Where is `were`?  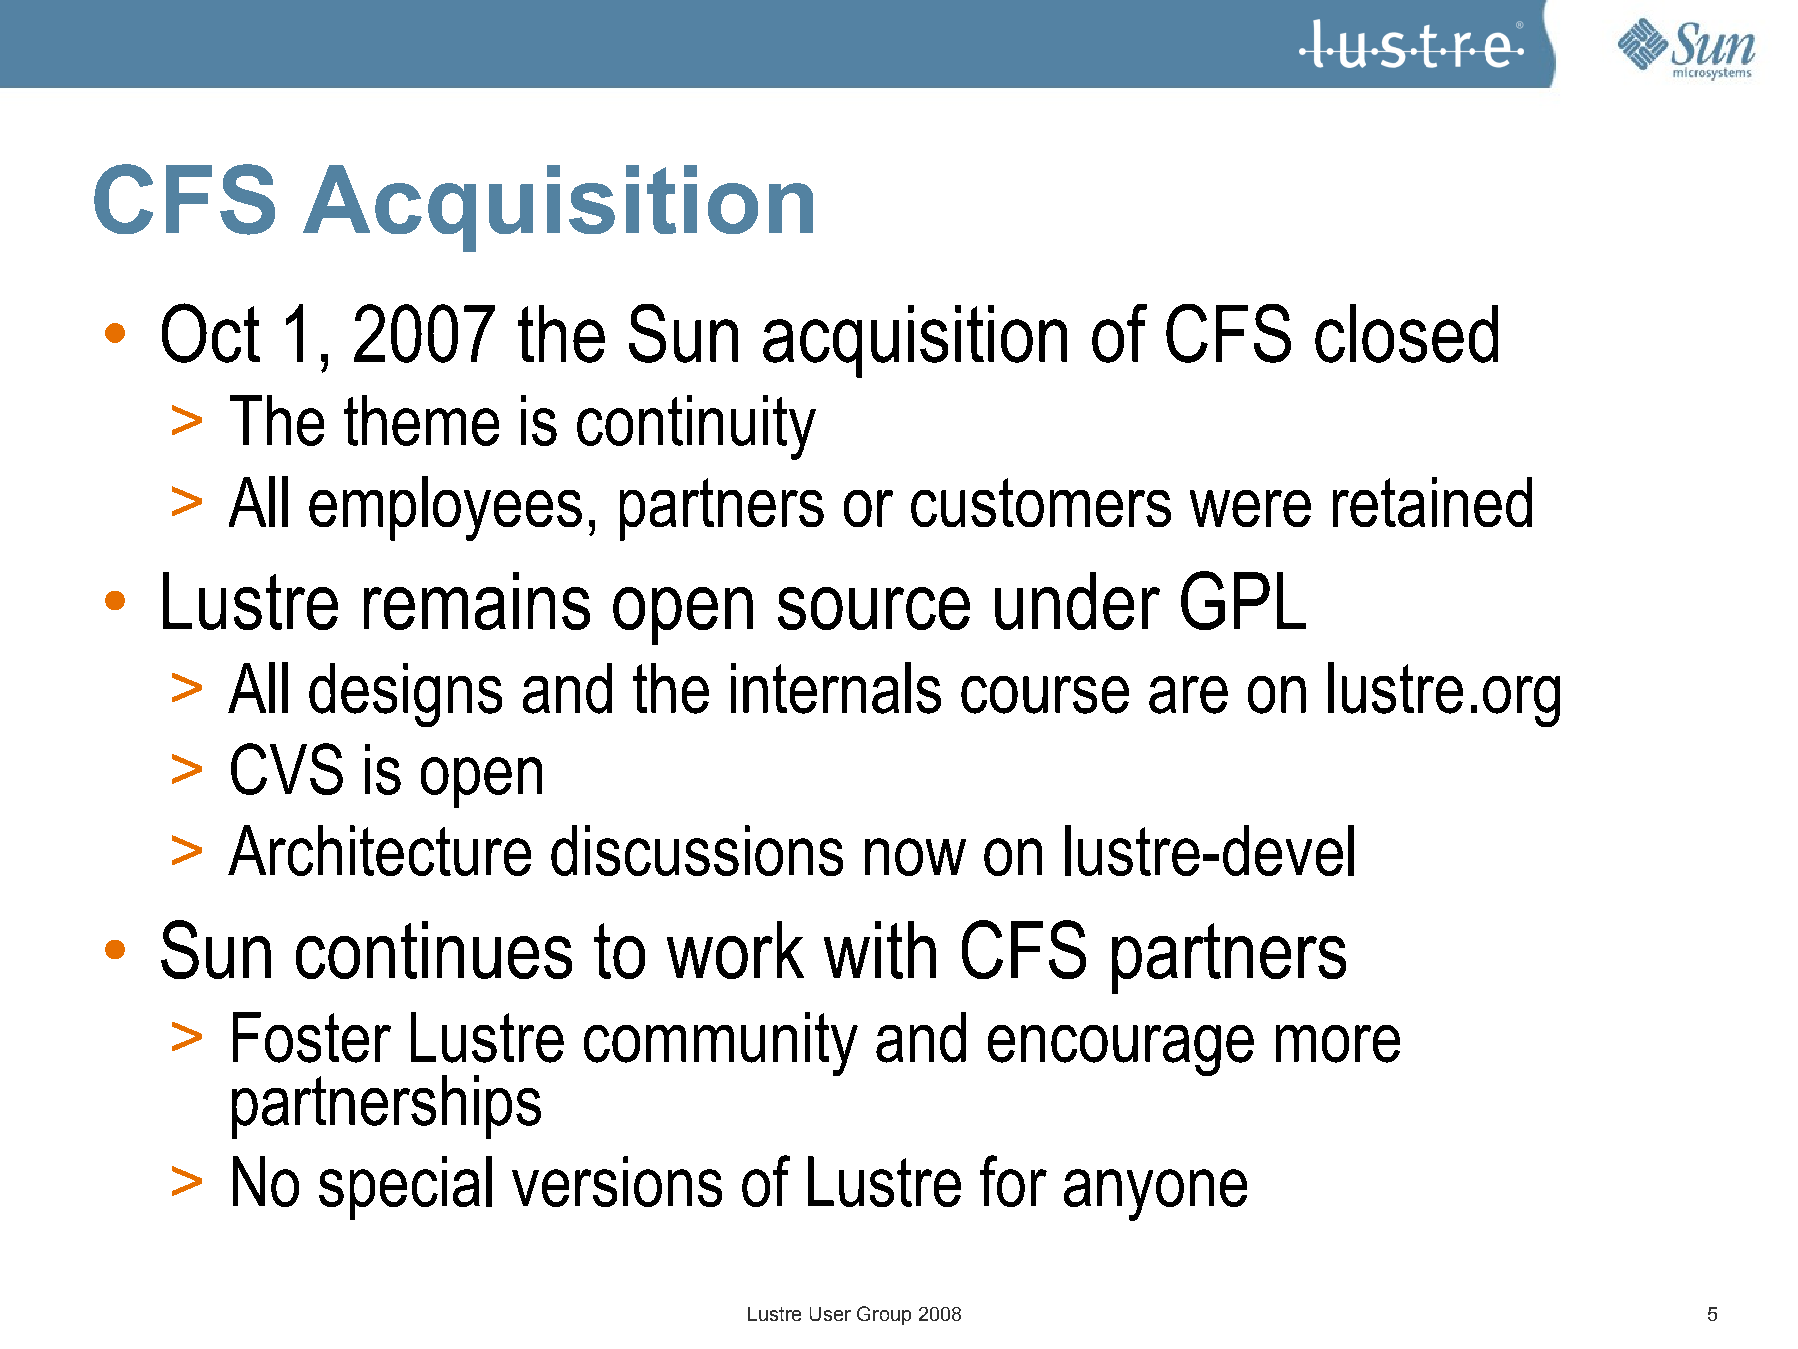
were is located at coordinates (1250, 508).
